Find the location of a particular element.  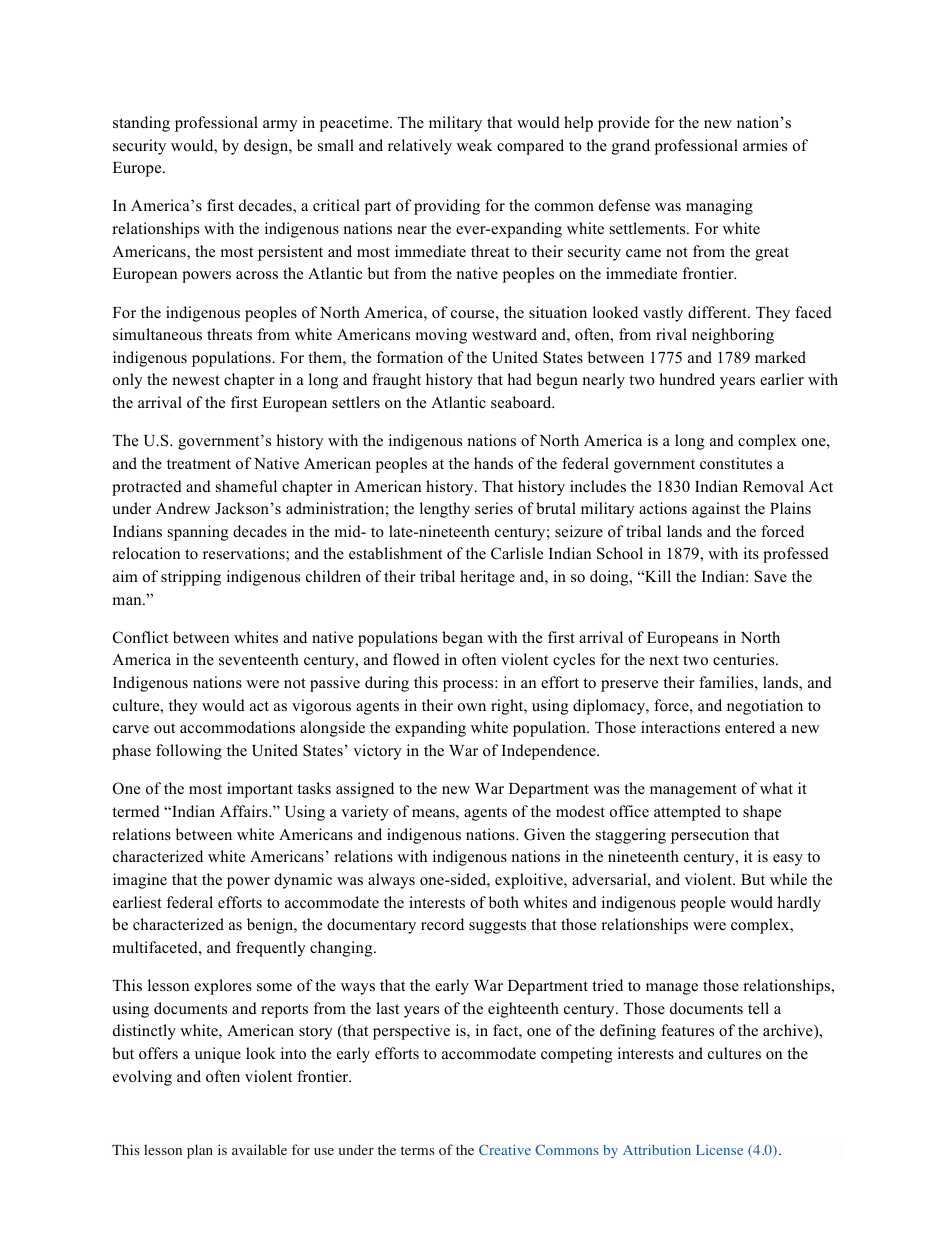

armies is located at coordinates (765, 145).
